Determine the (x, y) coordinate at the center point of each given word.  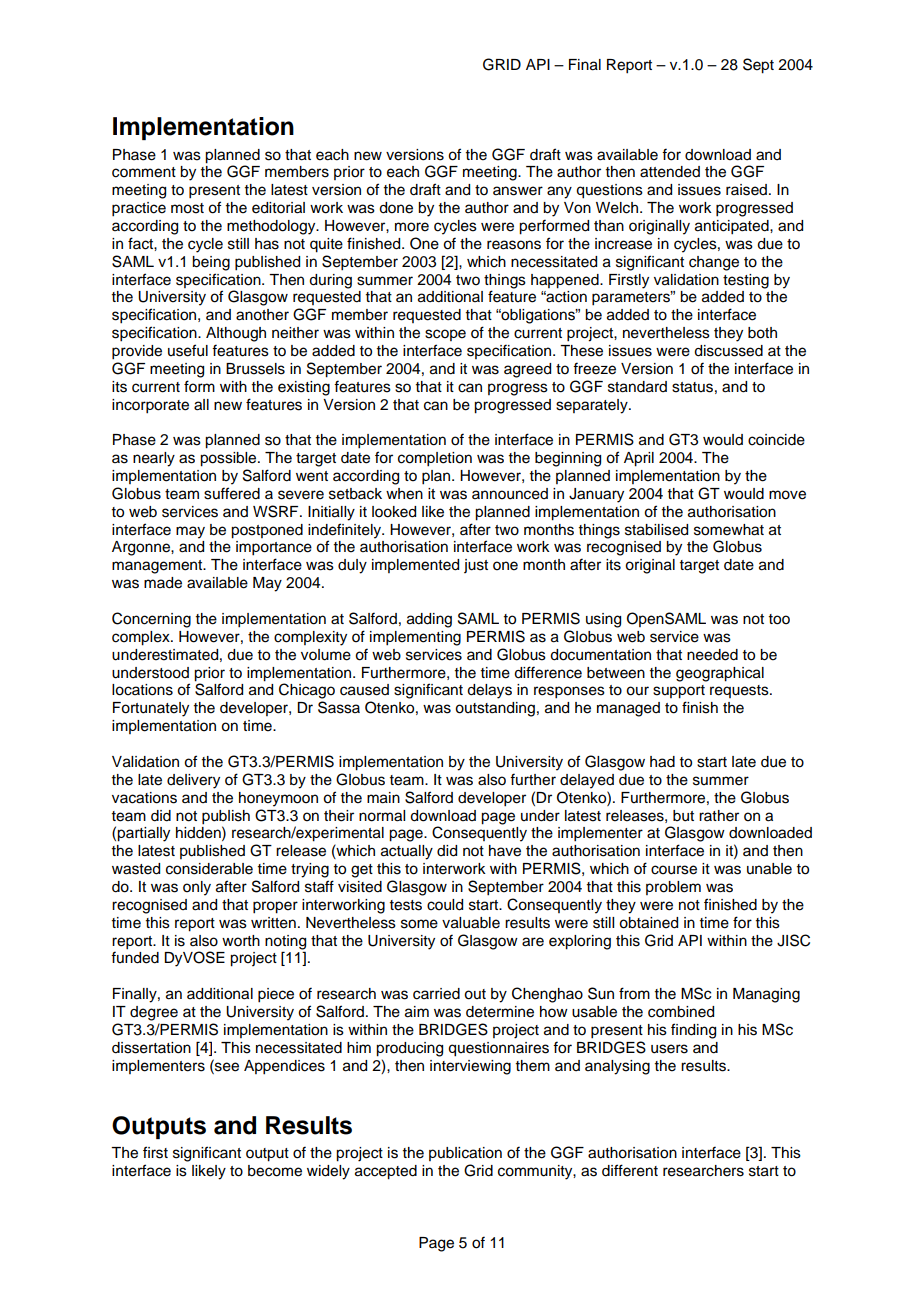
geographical (720, 674)
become (275, 1171)
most (187, 208)
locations (142, 690)
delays (489, 691)
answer (518, 191)
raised (746, 190)
